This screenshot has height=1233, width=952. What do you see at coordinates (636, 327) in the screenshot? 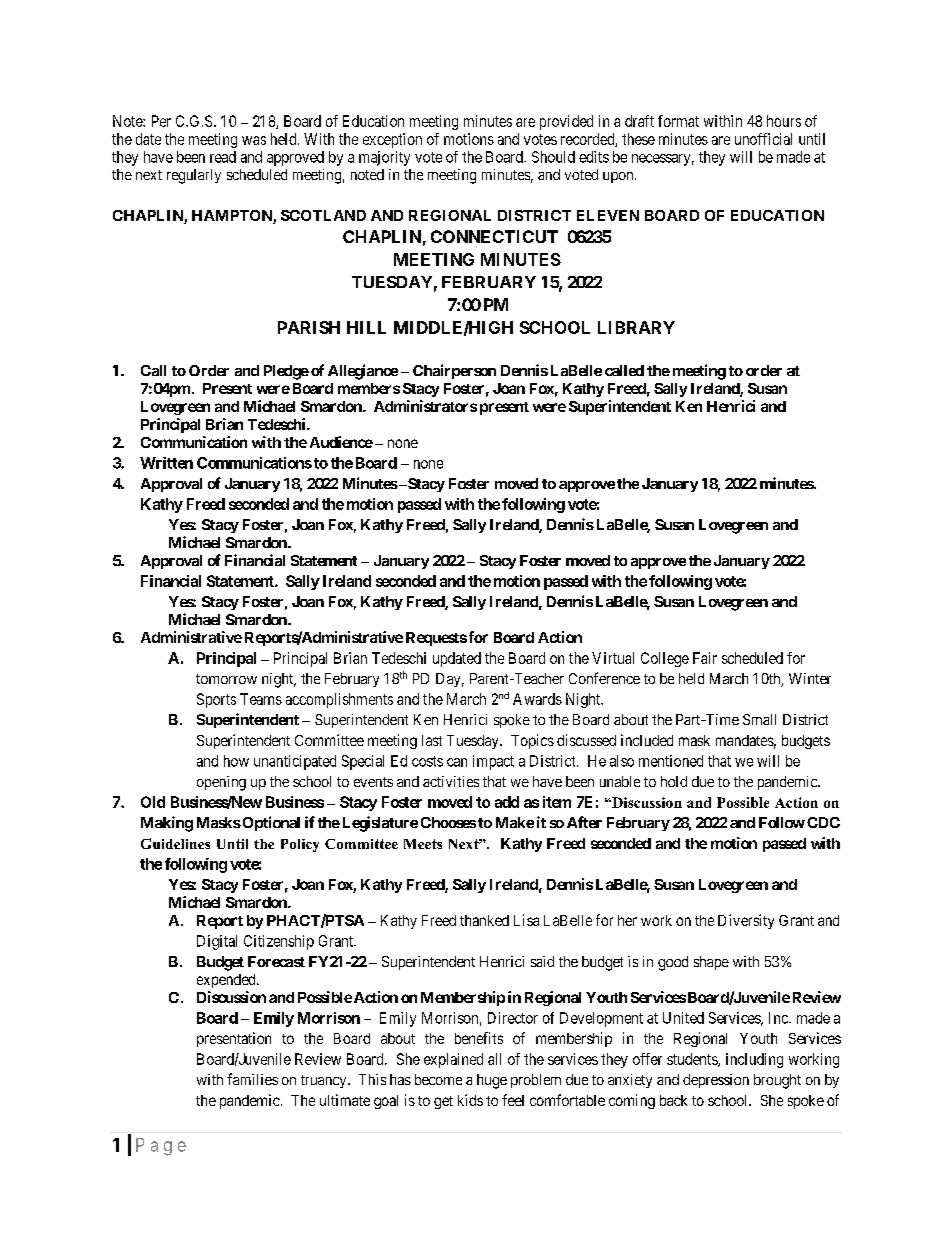
I see `LIBRARY` at bounding box center [636, 327].
